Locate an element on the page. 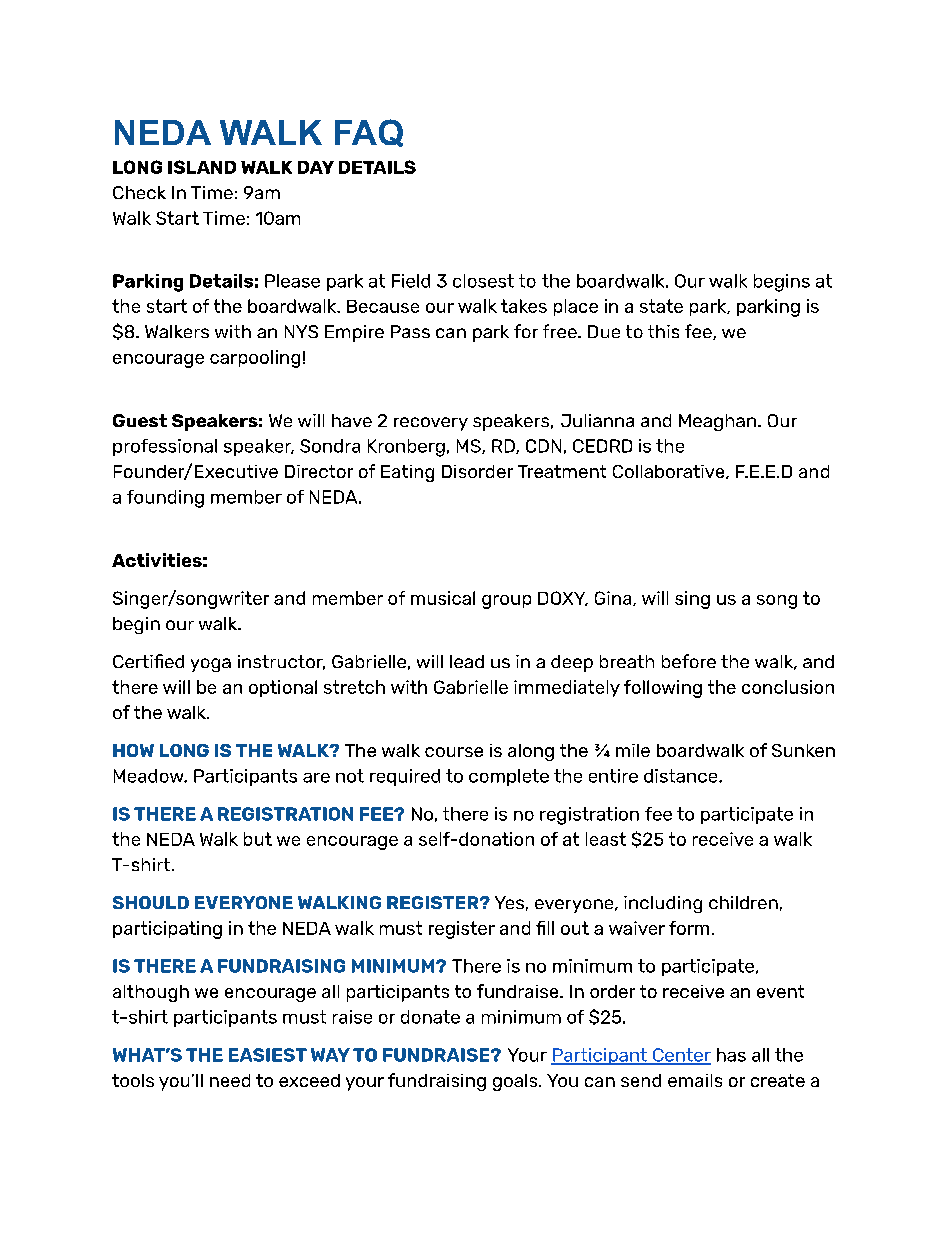 The image size is (952, 1233). course is located at coordinates (454, 752).
